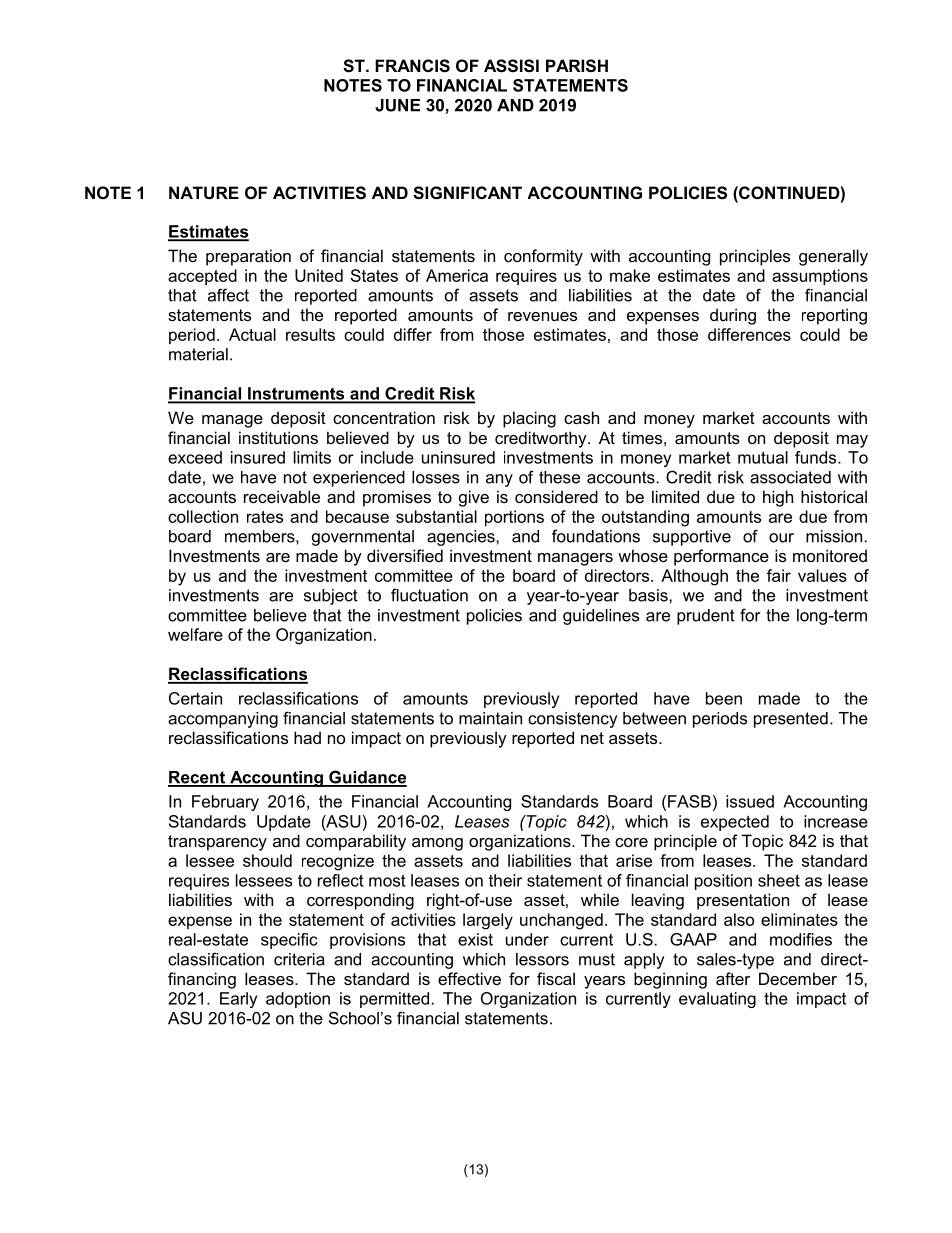 Image resolution: width=952 pixels, height=1233 pixels. What do you see at coordinates (798, 978) in the screenshot?
I see `December` at bounding box center [798, 978].
